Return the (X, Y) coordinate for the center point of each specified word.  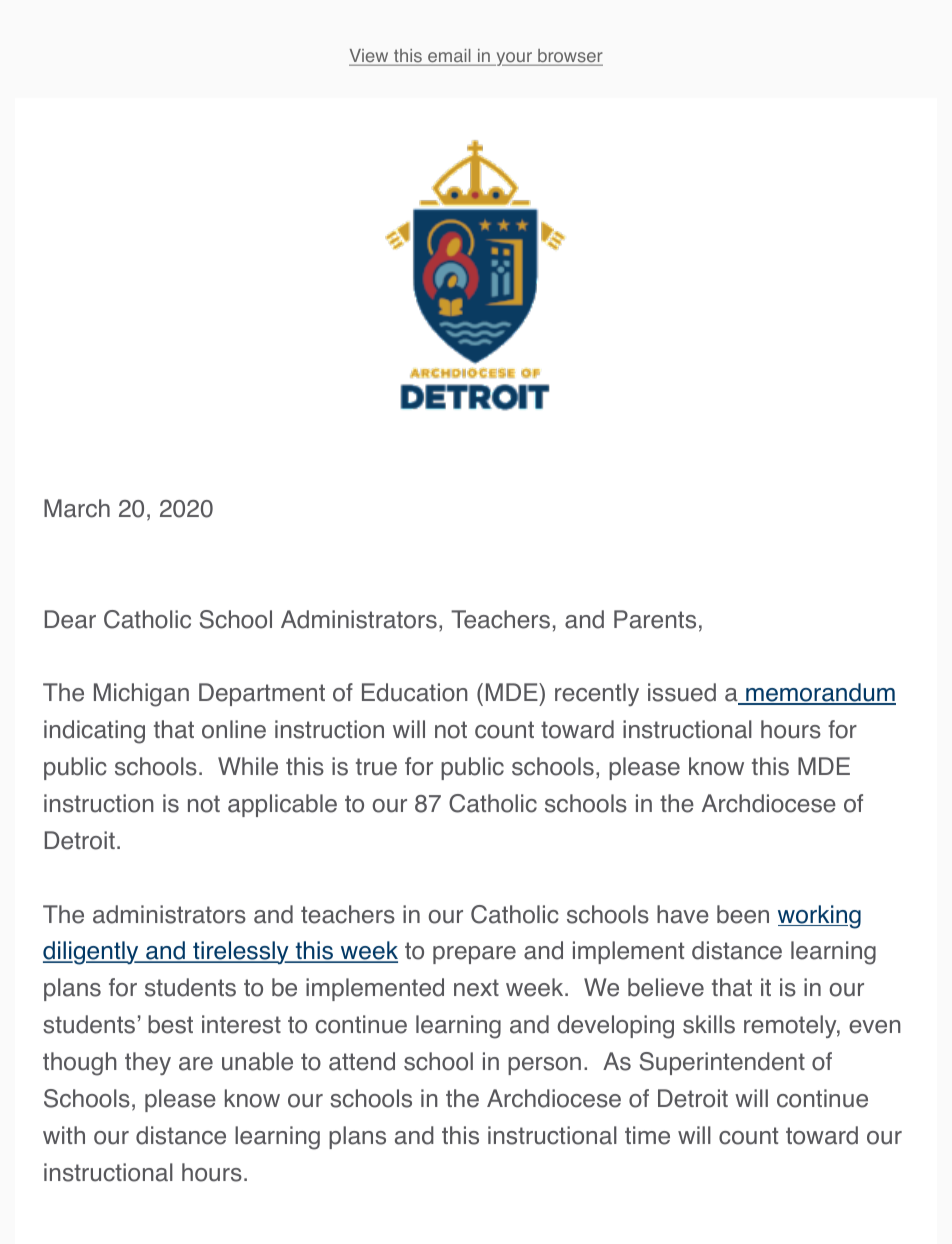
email (449, 57)
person (544, 1066)
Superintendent (722, 1063)
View (370, 57)
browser (569, 57)
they (148, 1063)
